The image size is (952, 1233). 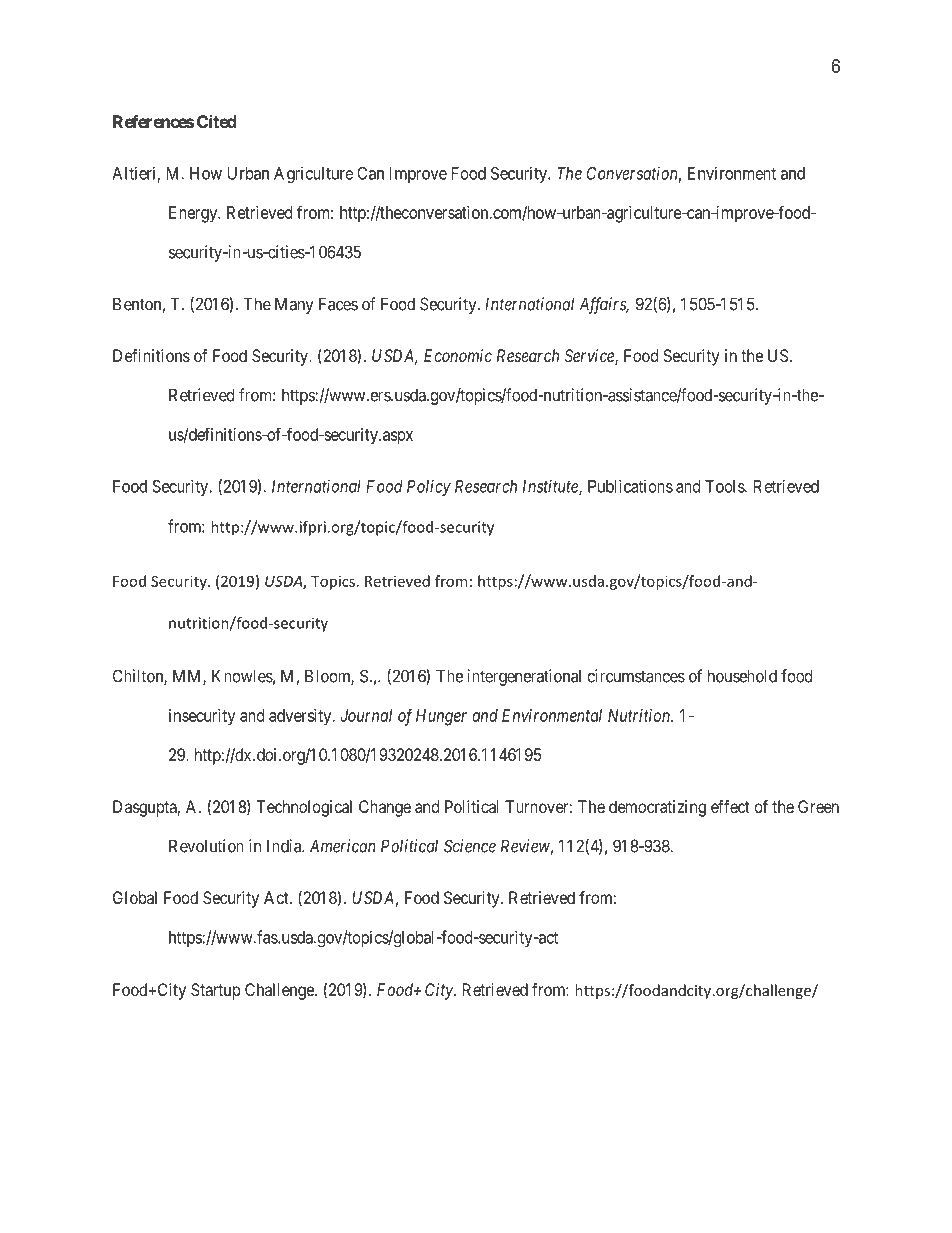 What do you see at coordinates (458, 355) in the document?
I see `Economic` at bounding box center [458, 355].
